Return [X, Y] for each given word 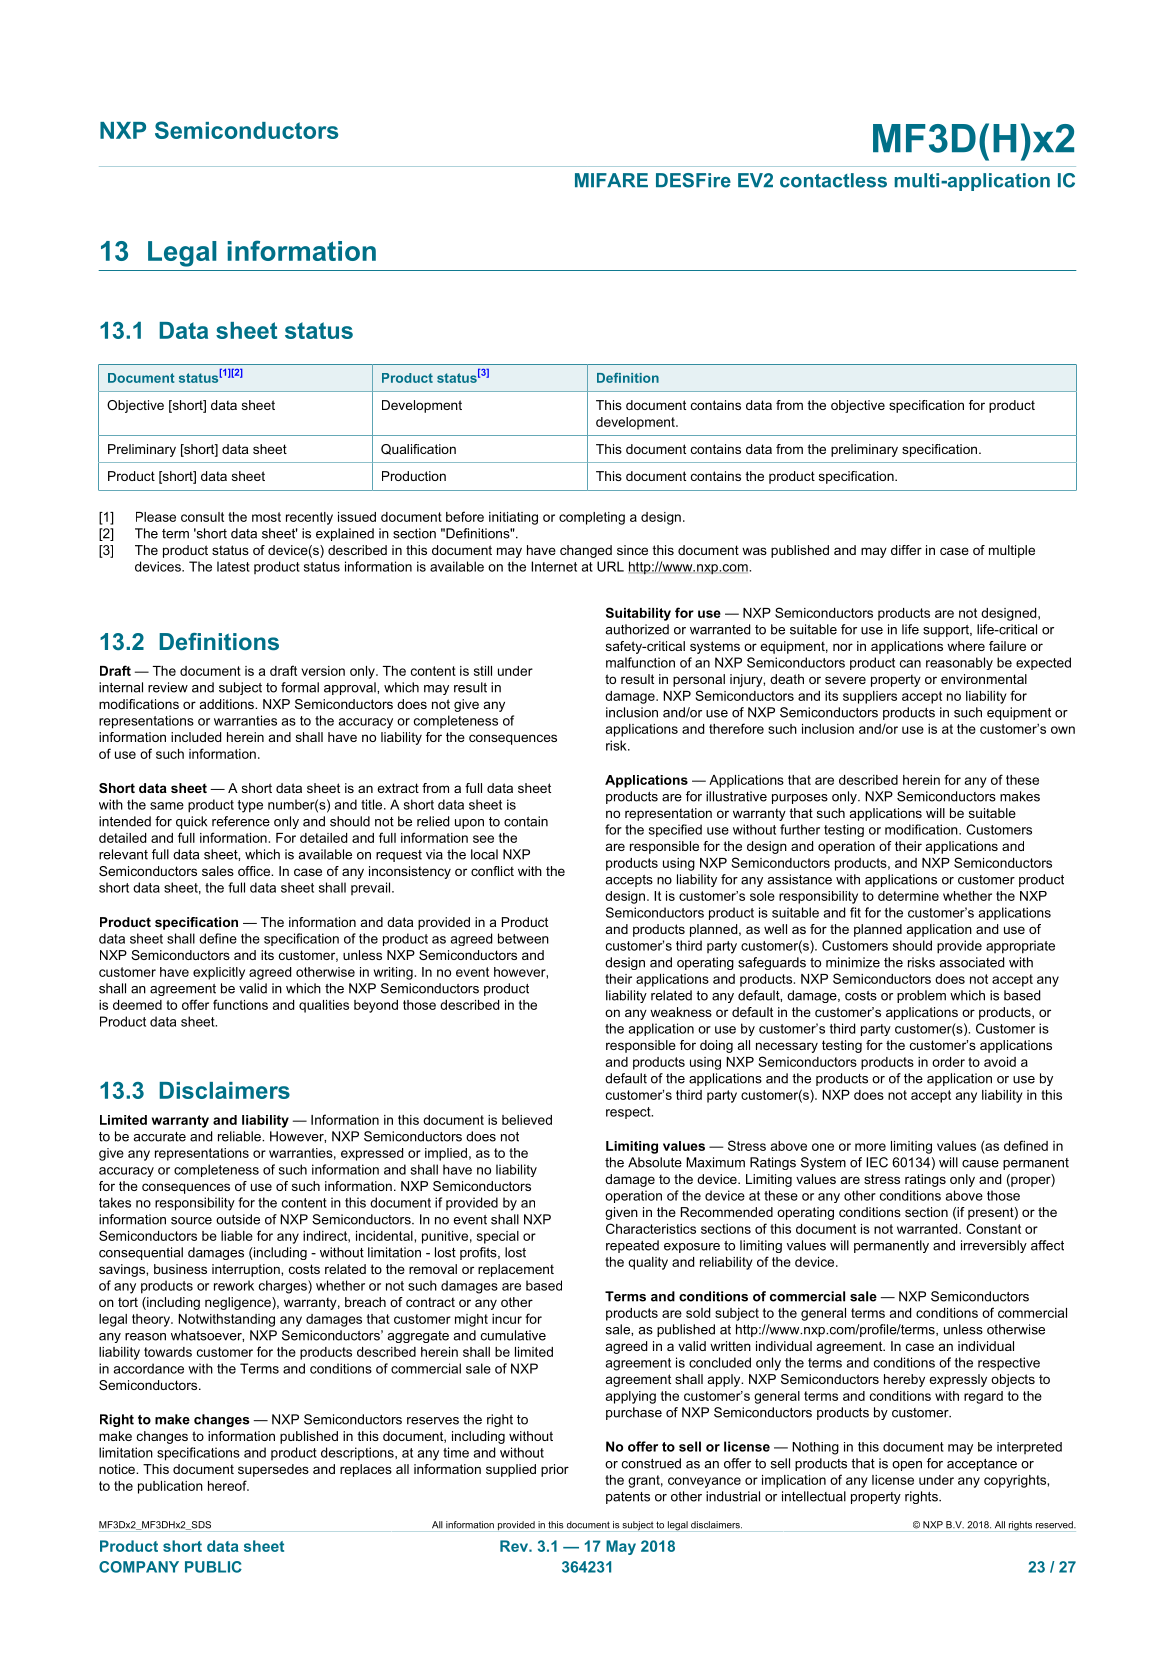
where [966, 646]
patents [628, 1498]
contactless [833, 180]
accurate [159, 1137]
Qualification [418, 449]
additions [228, 704]
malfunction [640, 662]
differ [906, 550]
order [948, 1062]
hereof [228, 1485]
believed [527, 1120]
